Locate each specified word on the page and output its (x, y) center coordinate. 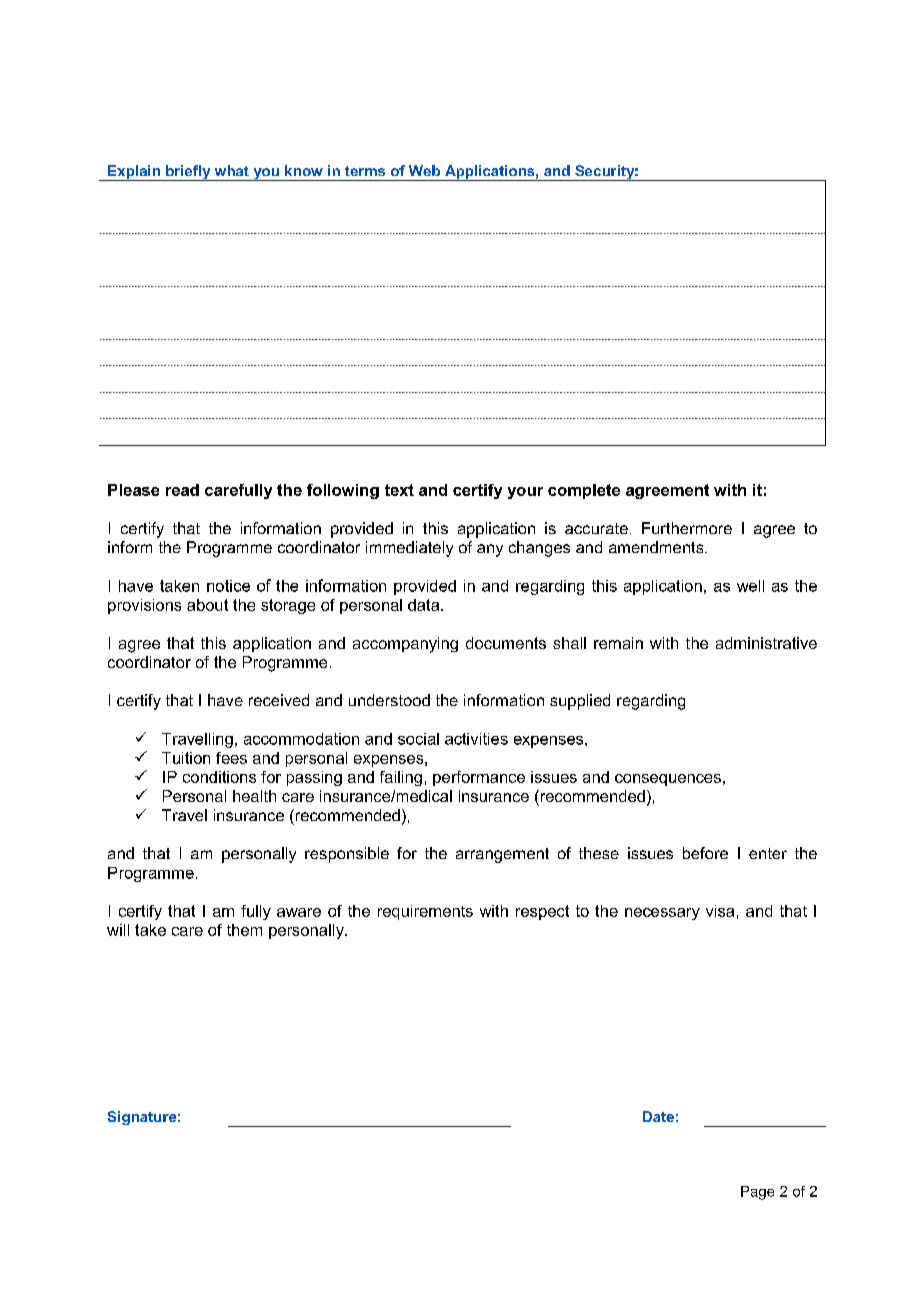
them (244, 930)
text (399, 490)
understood (389, 700)
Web (424, 170)
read (182, 490)
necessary (662, 914)
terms (365, 171)
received (279, 700)
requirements (425, 912)
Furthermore (687, 528)
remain (618, 643)
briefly (188, 173)
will (118, 930)
